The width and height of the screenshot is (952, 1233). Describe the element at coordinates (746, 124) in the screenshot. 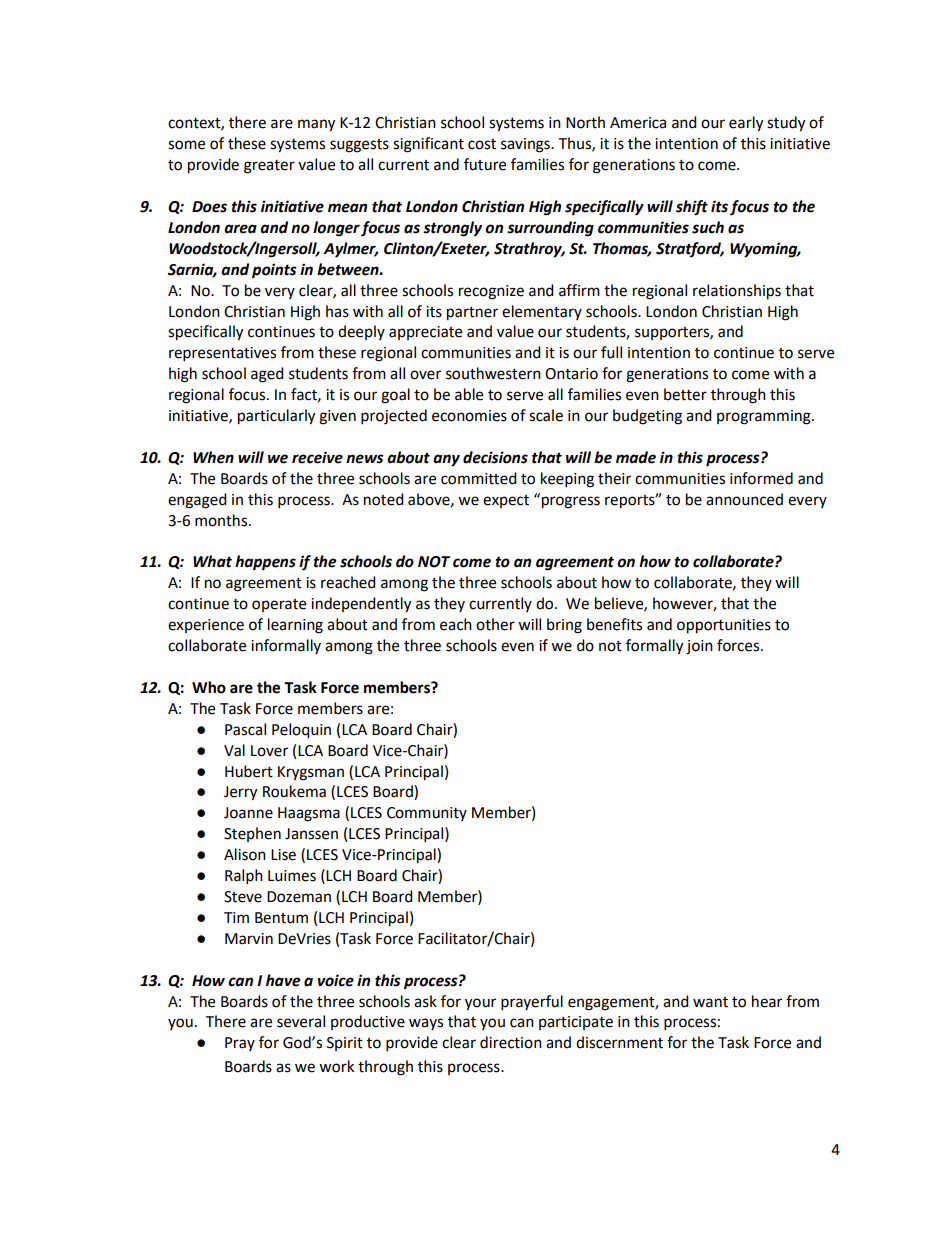

I see `early` at that location.
